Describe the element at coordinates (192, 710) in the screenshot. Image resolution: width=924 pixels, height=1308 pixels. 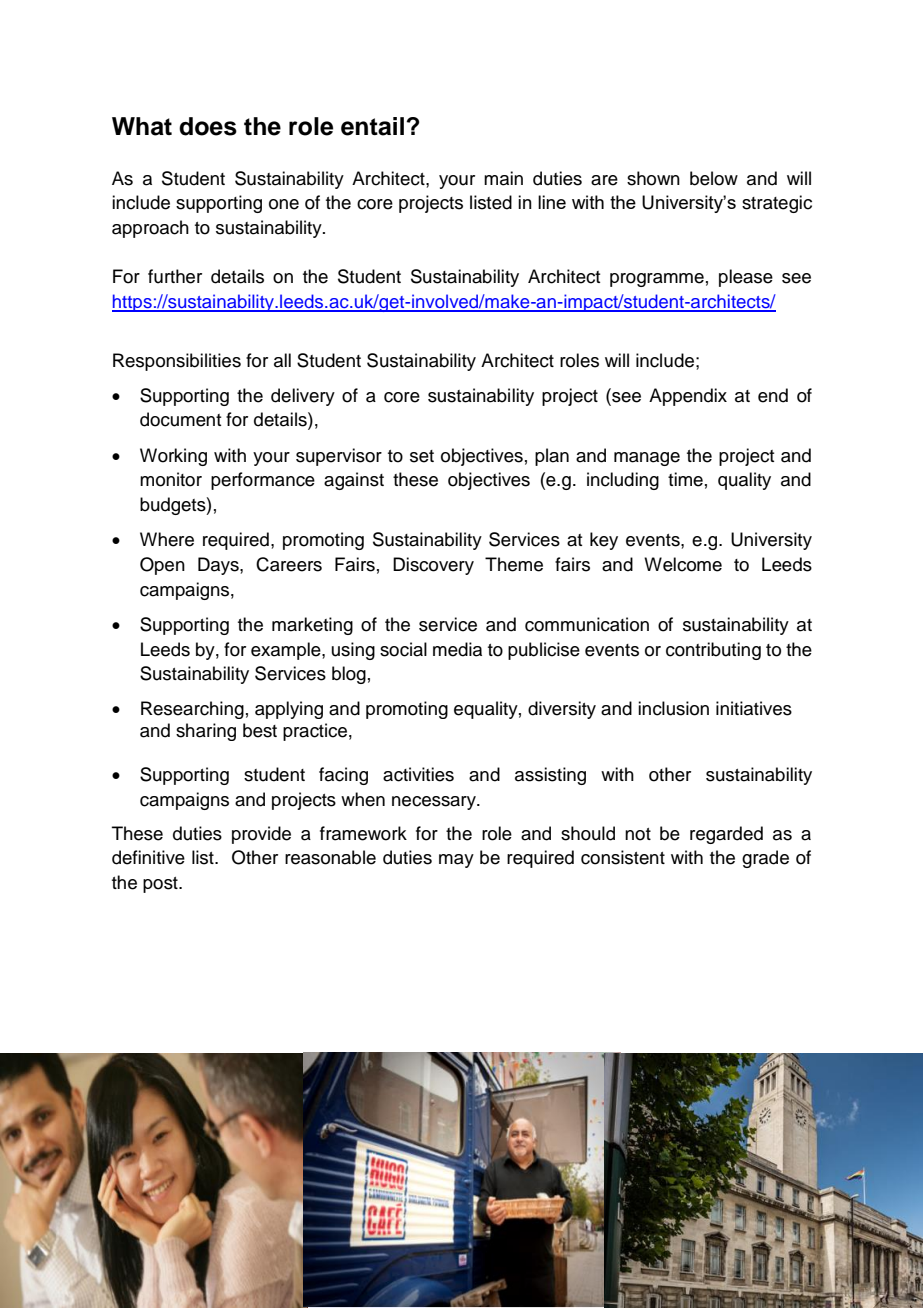
I see `Researching` at that location.
